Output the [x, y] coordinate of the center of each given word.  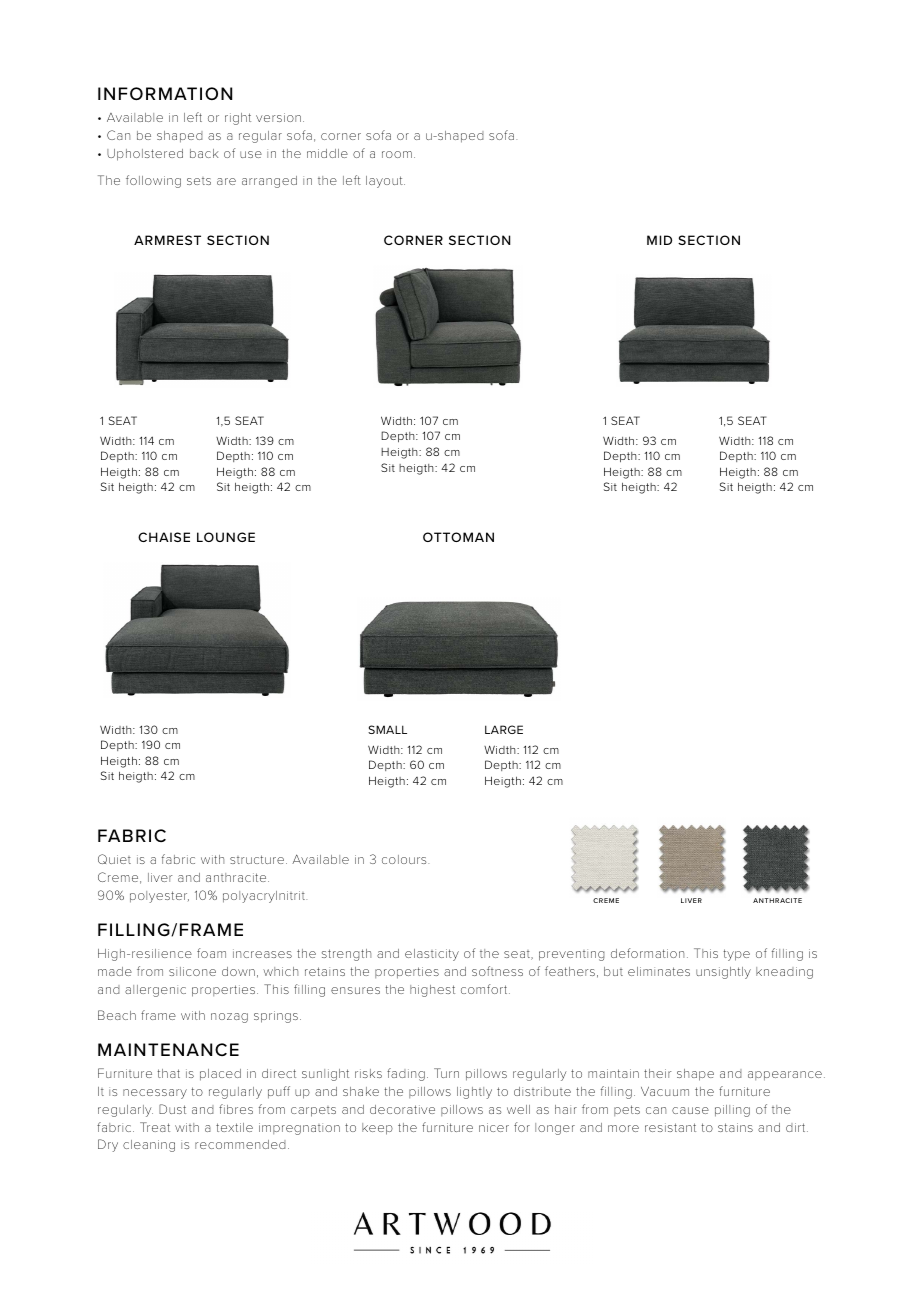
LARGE [504, 729]
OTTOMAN [458, 537]
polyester [159, 897]
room [397, 154]
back [204, 153]
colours [405, 859]
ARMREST [167, 240]
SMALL [387, 729]
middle [327, 153]
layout [385, 182]
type [736, 955]
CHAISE [164, 537]
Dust [172, 1109]
